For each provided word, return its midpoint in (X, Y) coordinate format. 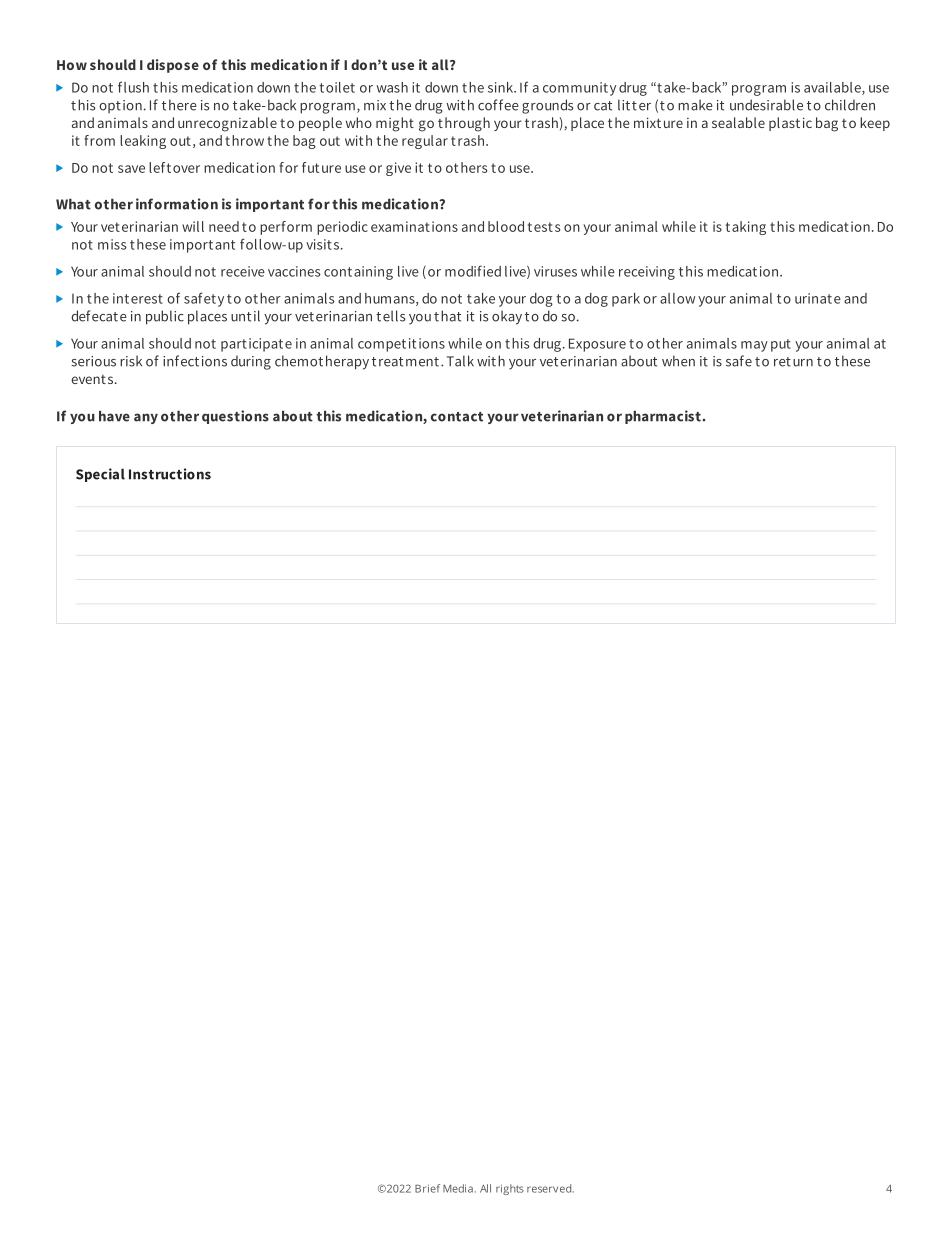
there (179, 105)
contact (457, 417)
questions (235, 417)
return (793, 362)
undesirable (766, 105)
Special (100, 475)
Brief (427, 1188)
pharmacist (663, 417)
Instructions (170, 474)
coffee (498, 105)
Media (458, 1188)
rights (510, 1189)
